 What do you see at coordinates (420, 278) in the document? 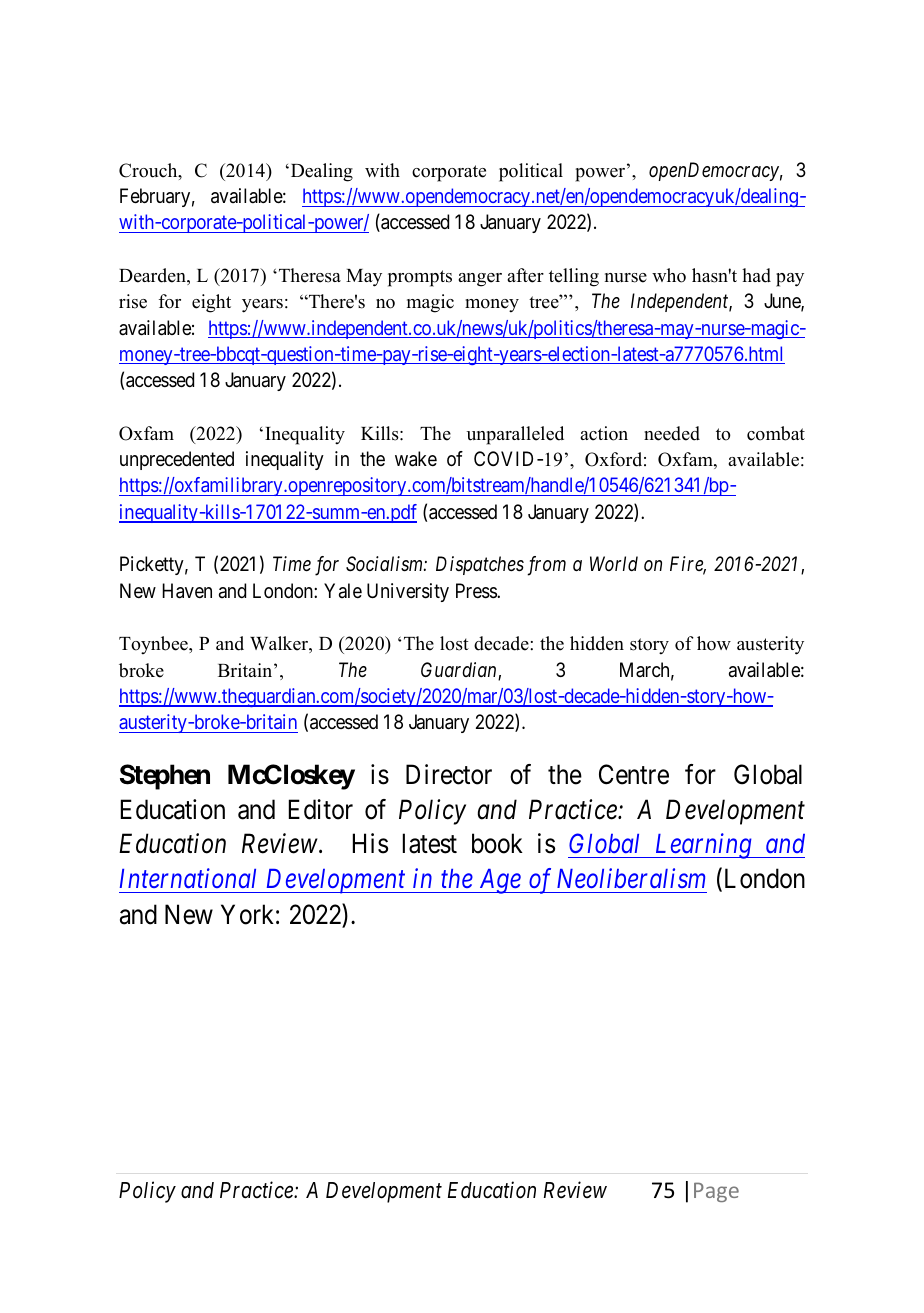
I see `prompts` at bounding box center [420, 278].
